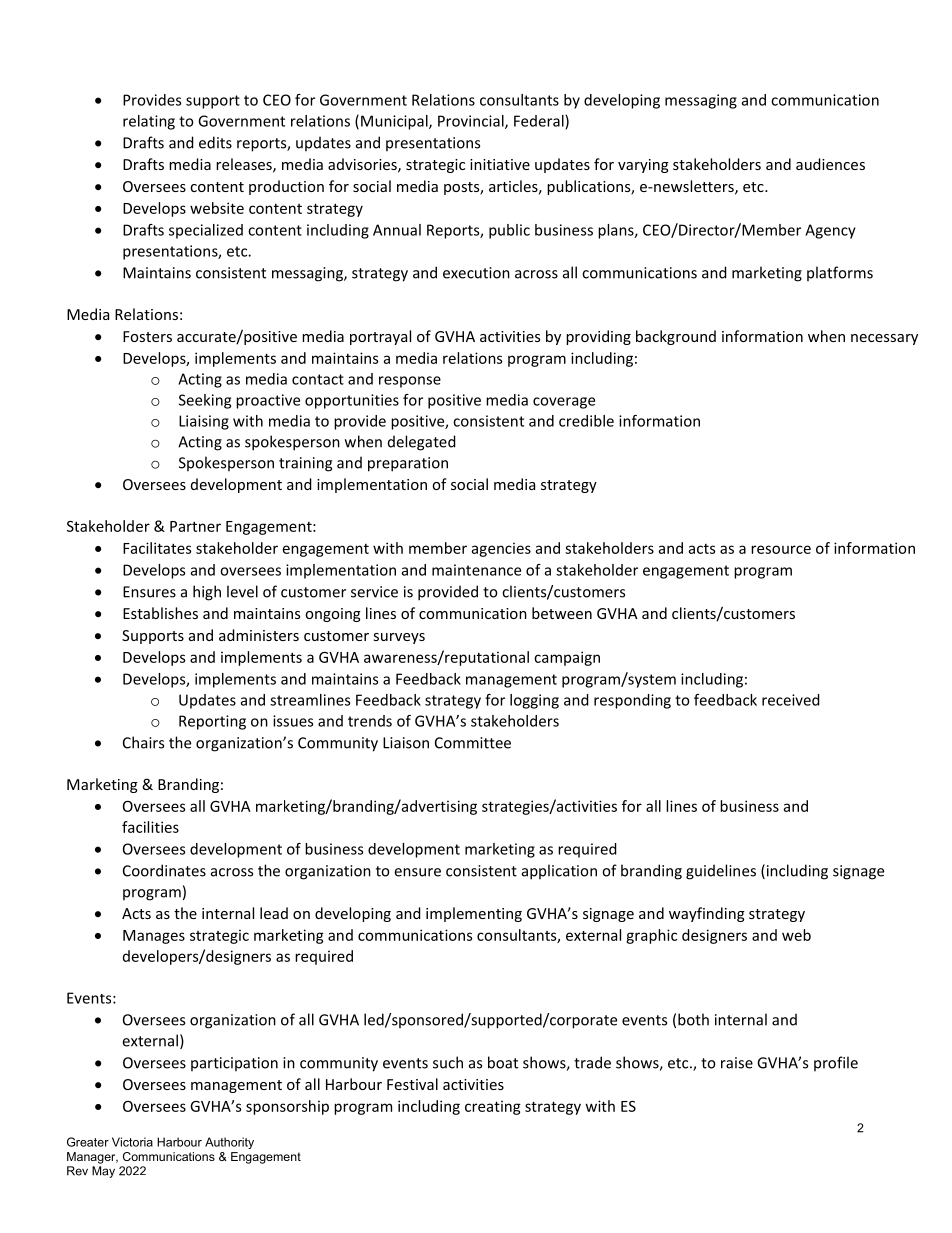 Image resolution: width=952 pixels, height=1233 pixels. What do you see at coordinates (500, 164) in the image?
I see `initiative` at bounding box center [500, 164].
